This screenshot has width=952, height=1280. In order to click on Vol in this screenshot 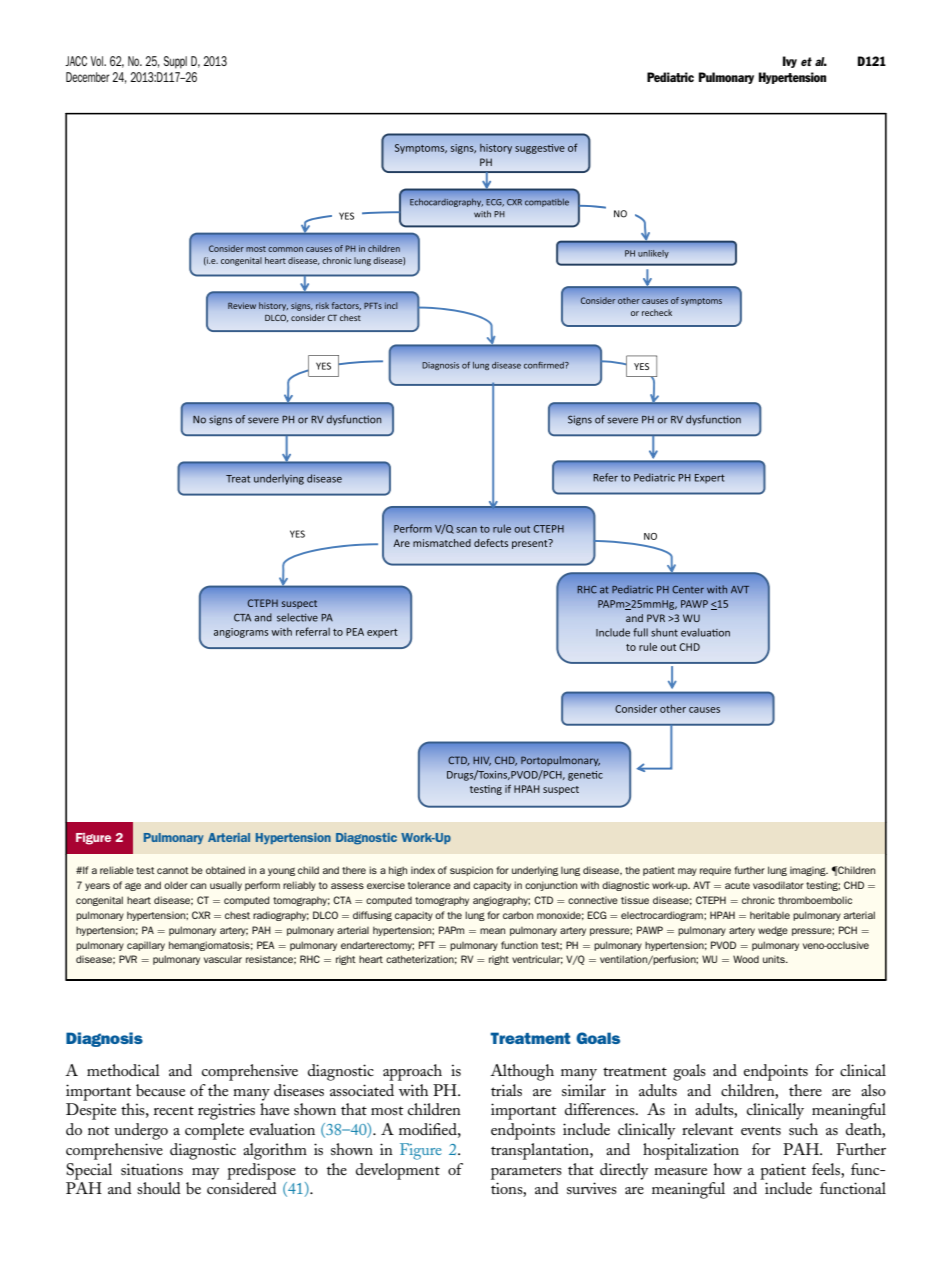, I will do `click(97, 61)`.
